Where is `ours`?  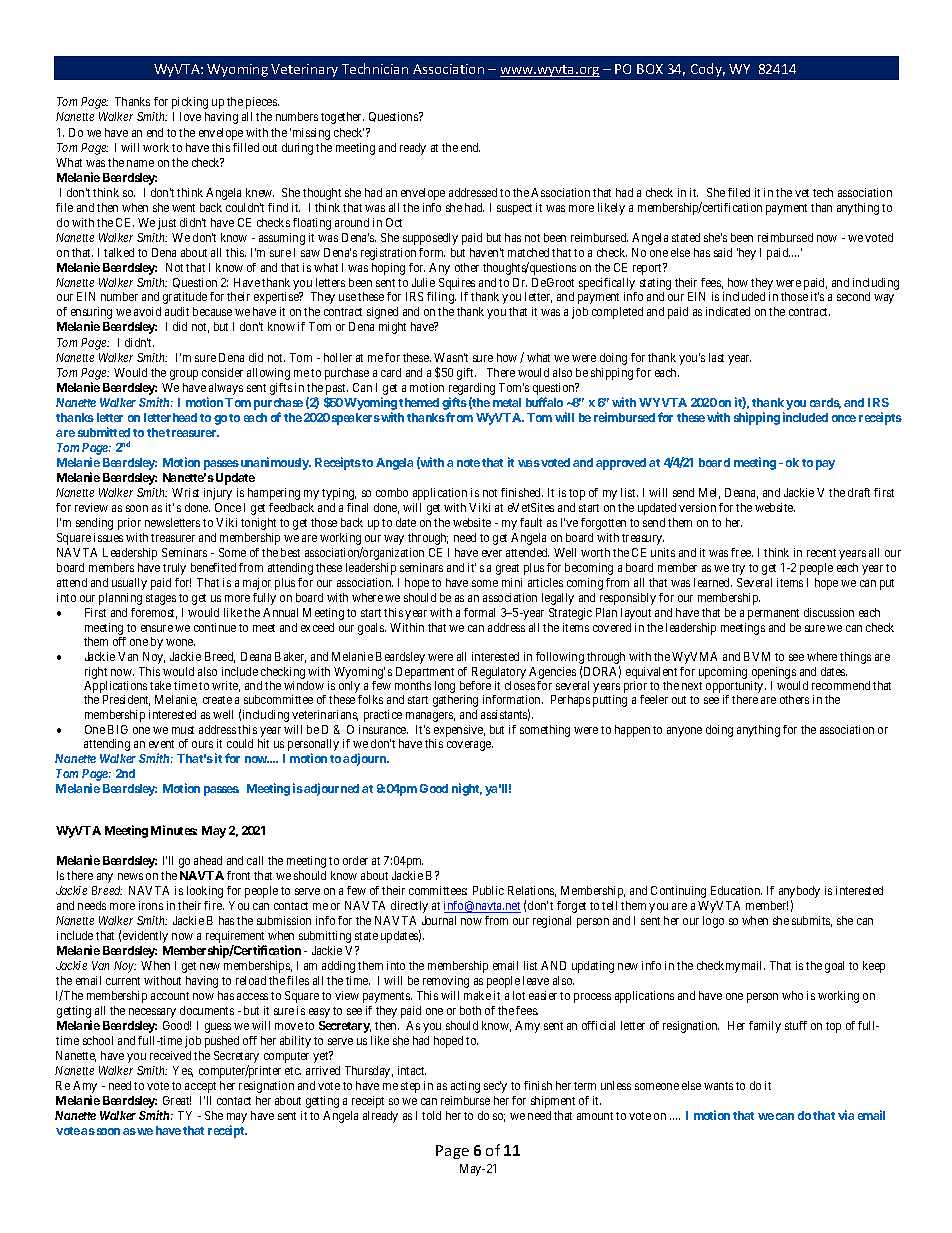 ours is located at coordinates (202, 744).
